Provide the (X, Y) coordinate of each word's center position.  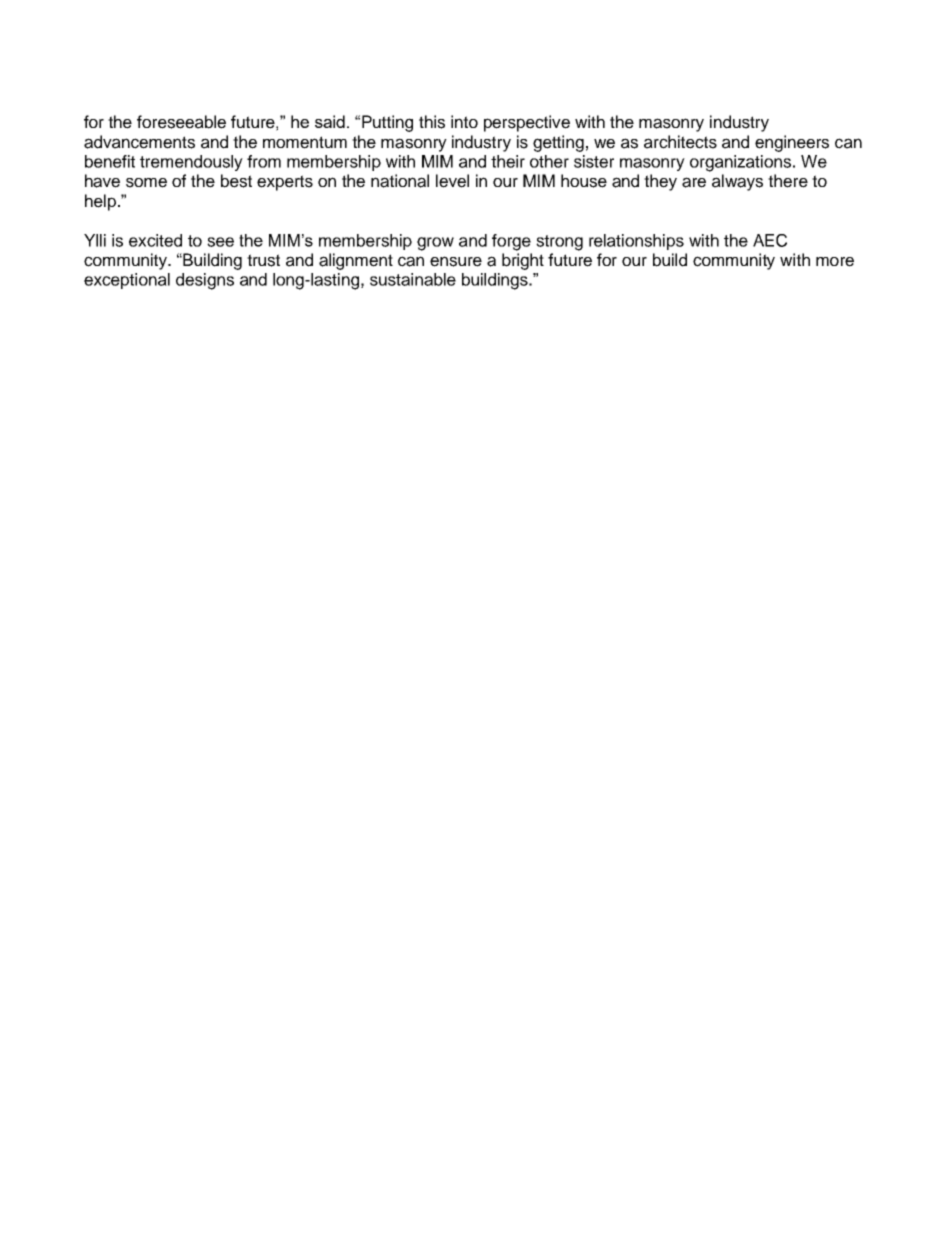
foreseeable (181, 122)
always (737, 182)
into (464, 121)
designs (205, 281)
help (100, 202)
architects (680, 142)
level (452, 181)
